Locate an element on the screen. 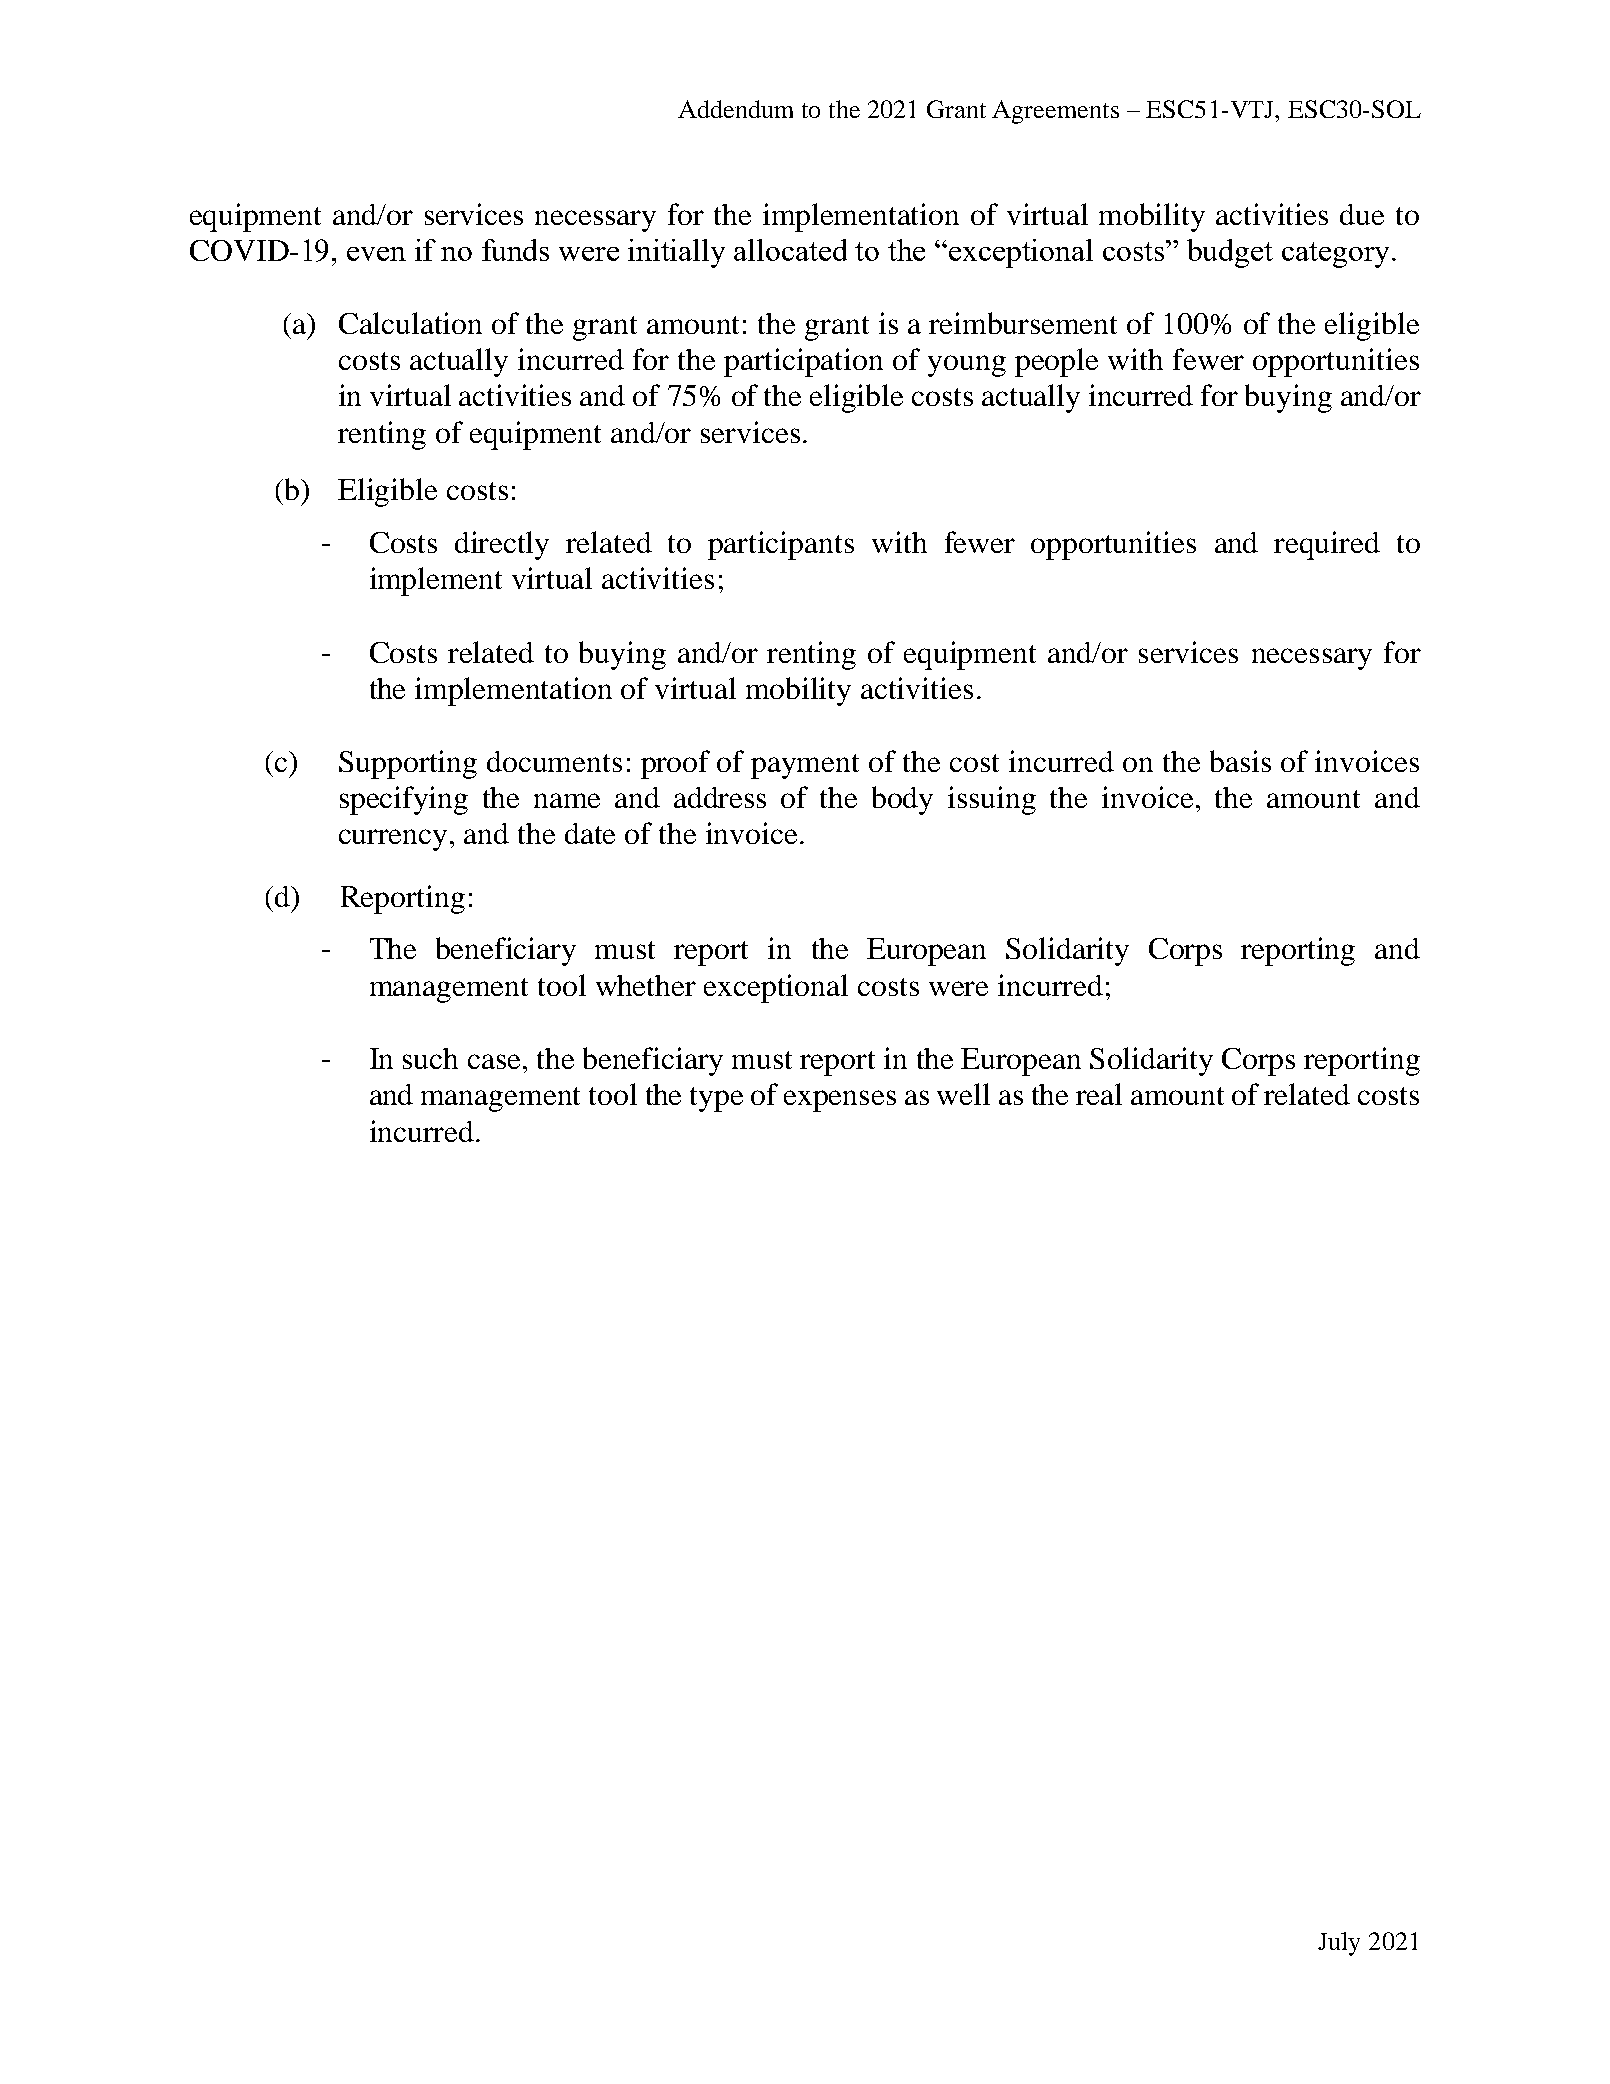  funds is located at coordinates (515, 250).
